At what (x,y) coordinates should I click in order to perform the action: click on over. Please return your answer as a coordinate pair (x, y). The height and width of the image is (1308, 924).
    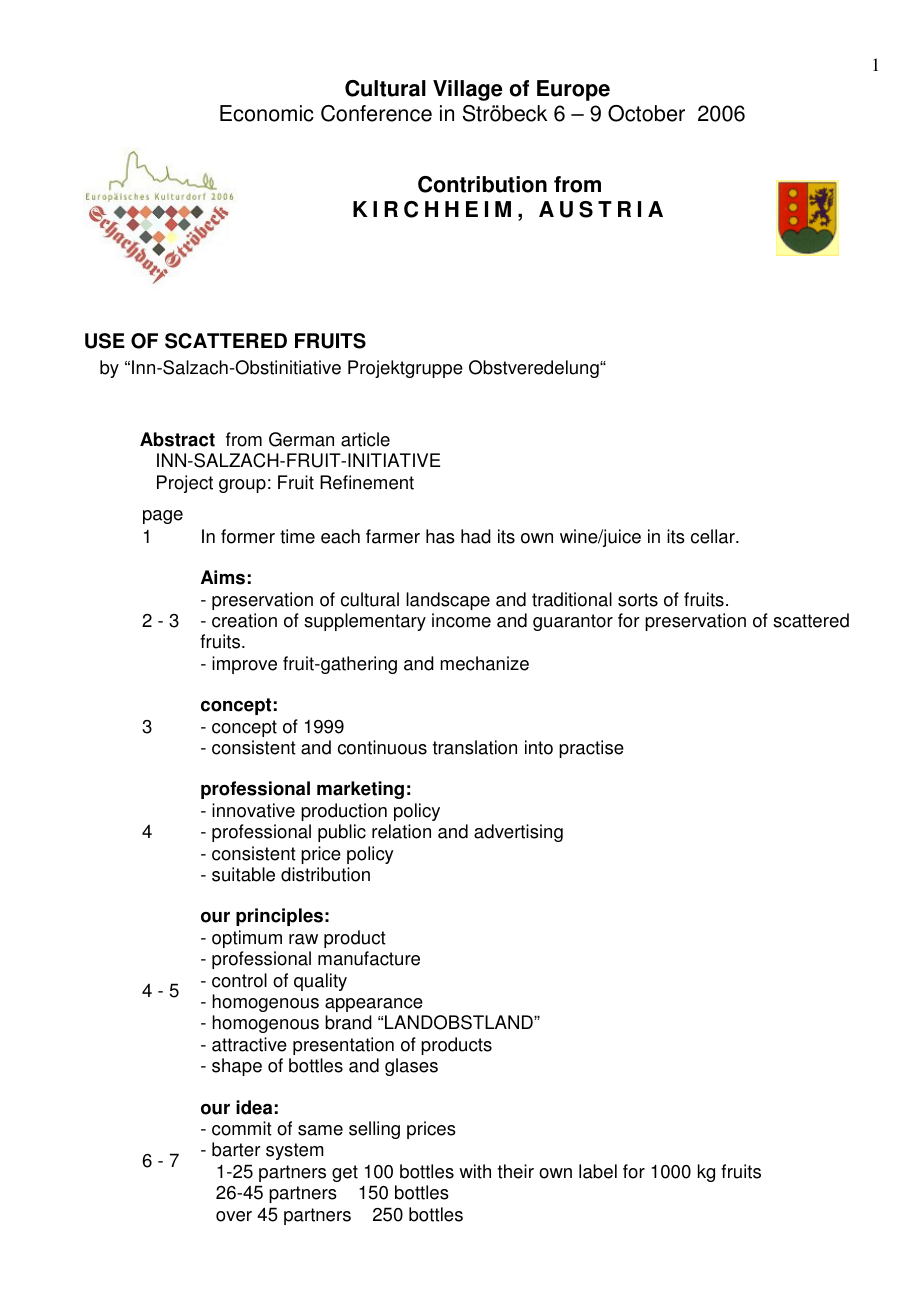
    Looking at the image, I should click on (234, 1216).
